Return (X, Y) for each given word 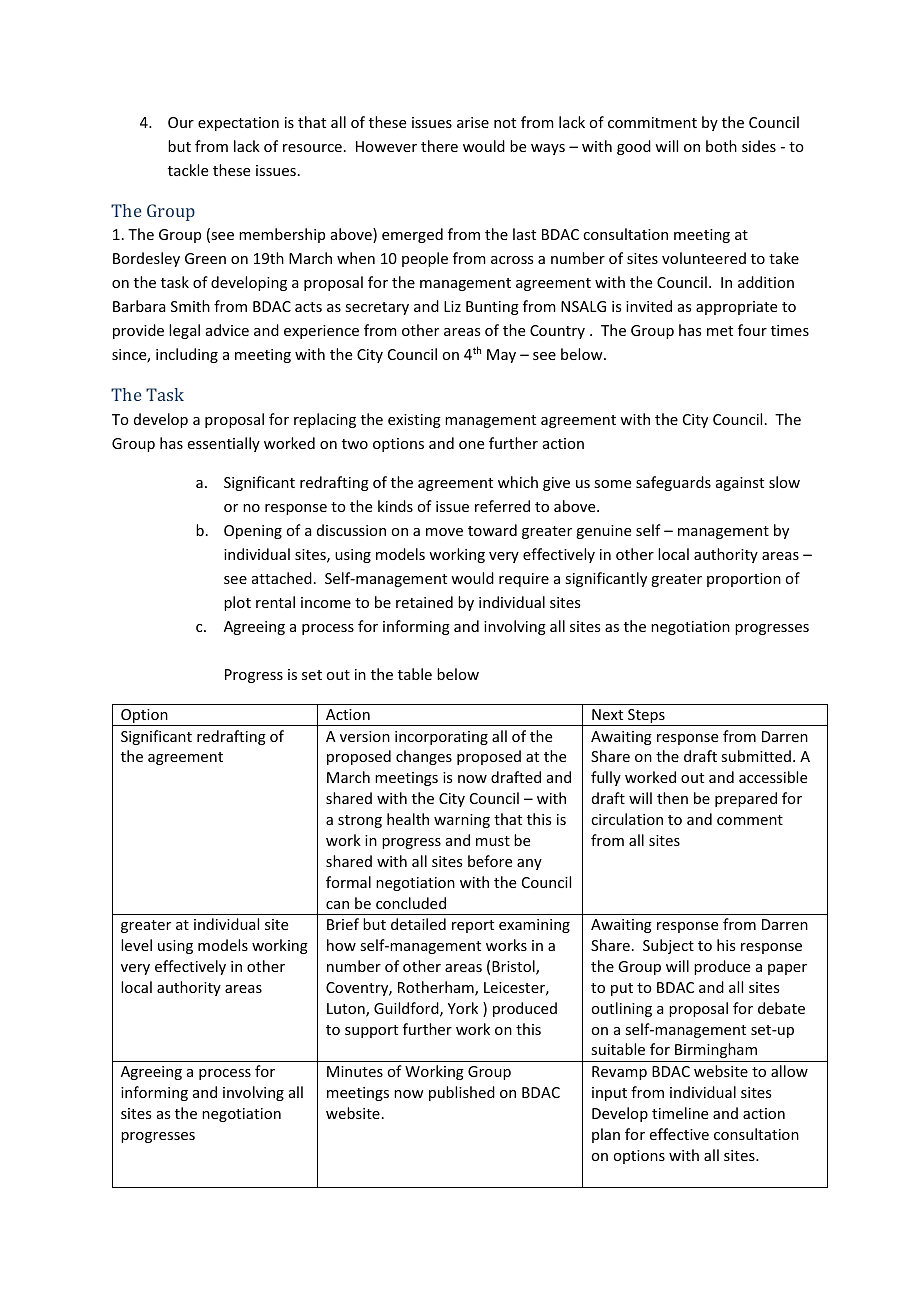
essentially (224, 444)
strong (360, 821)
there (439, 146)
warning (462, 821)
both (721, 146)
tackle (188, 170)
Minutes (355, 1071)
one (471, 445)
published (462, 1093)
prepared (746, 799)
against (740, 484)
